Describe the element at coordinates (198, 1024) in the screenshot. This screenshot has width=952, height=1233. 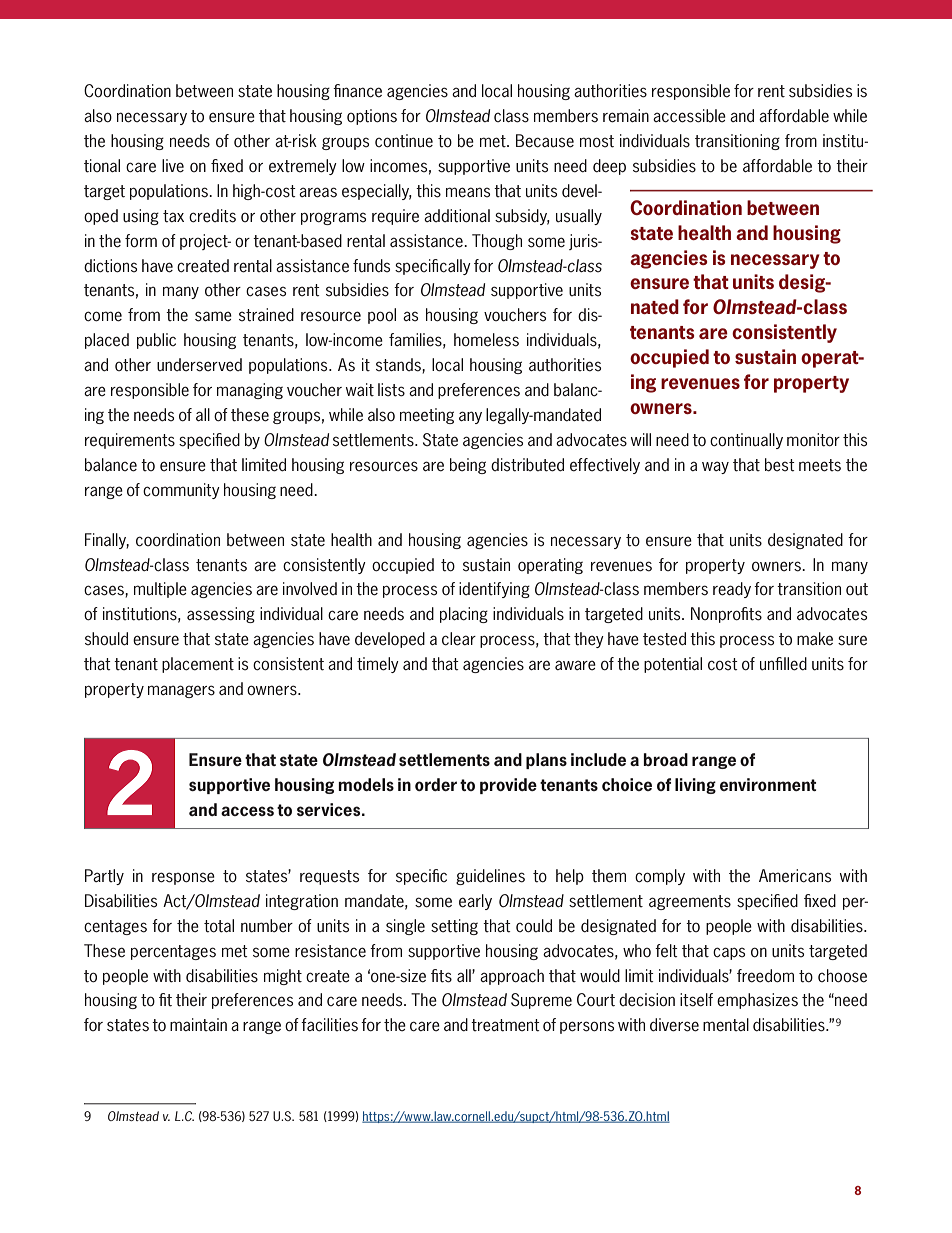
I see `maintain` at that location.
